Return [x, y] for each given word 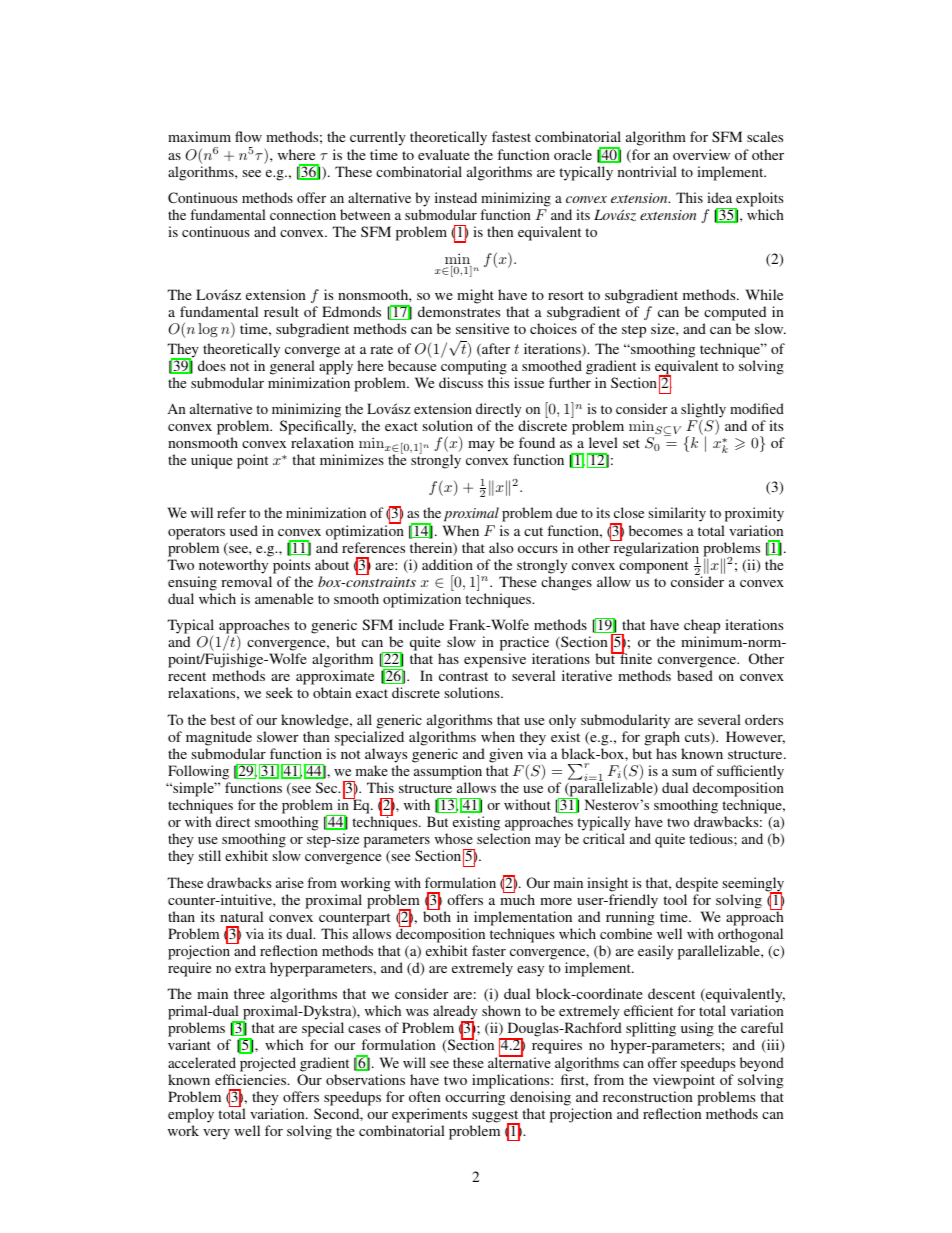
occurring [475, 1098]
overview [701, 154]
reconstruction [648, 1096]
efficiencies [252, 1079]
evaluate [444, 154]
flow [248, 136]
